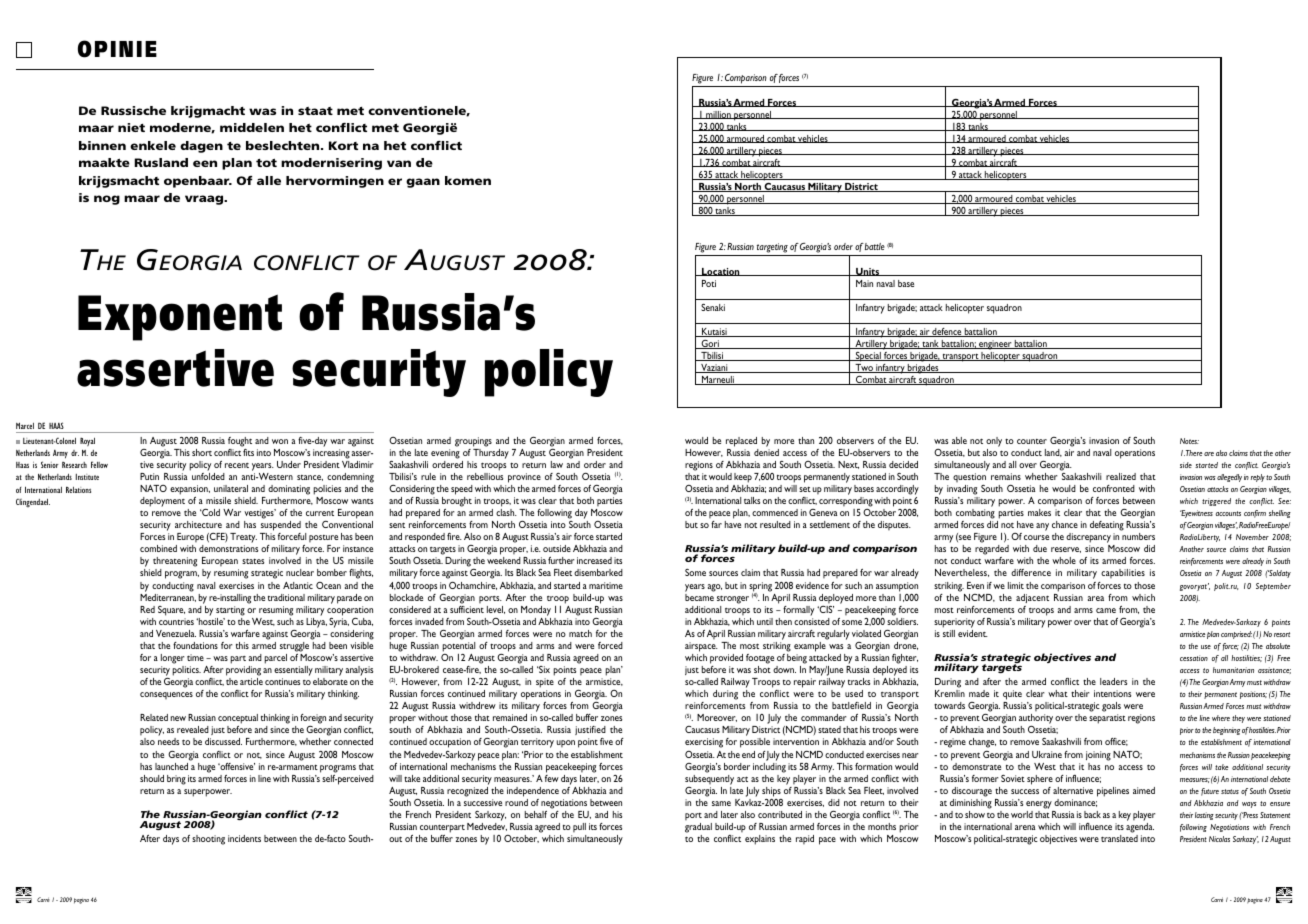 This page has width=1308, height=924. What do you see at coordinates (208, 840) in the page?
I see `shooting` at bounding box center [208, 840].
